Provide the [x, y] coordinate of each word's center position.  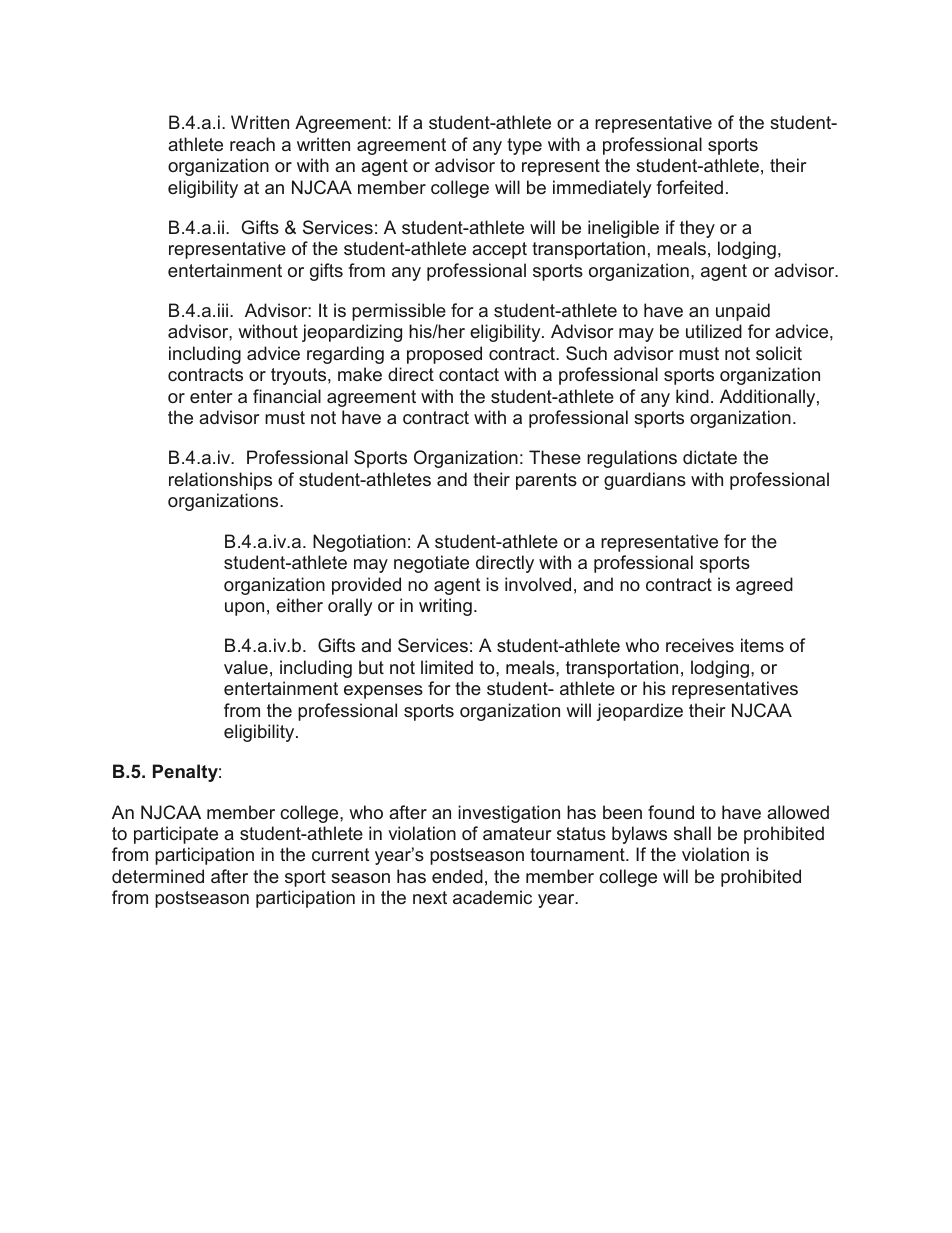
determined [158, 876]
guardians [645, 481]
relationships [220, 481]
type [524, 146]
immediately [602, 189]
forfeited [689, 187]
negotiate [431, 564]
